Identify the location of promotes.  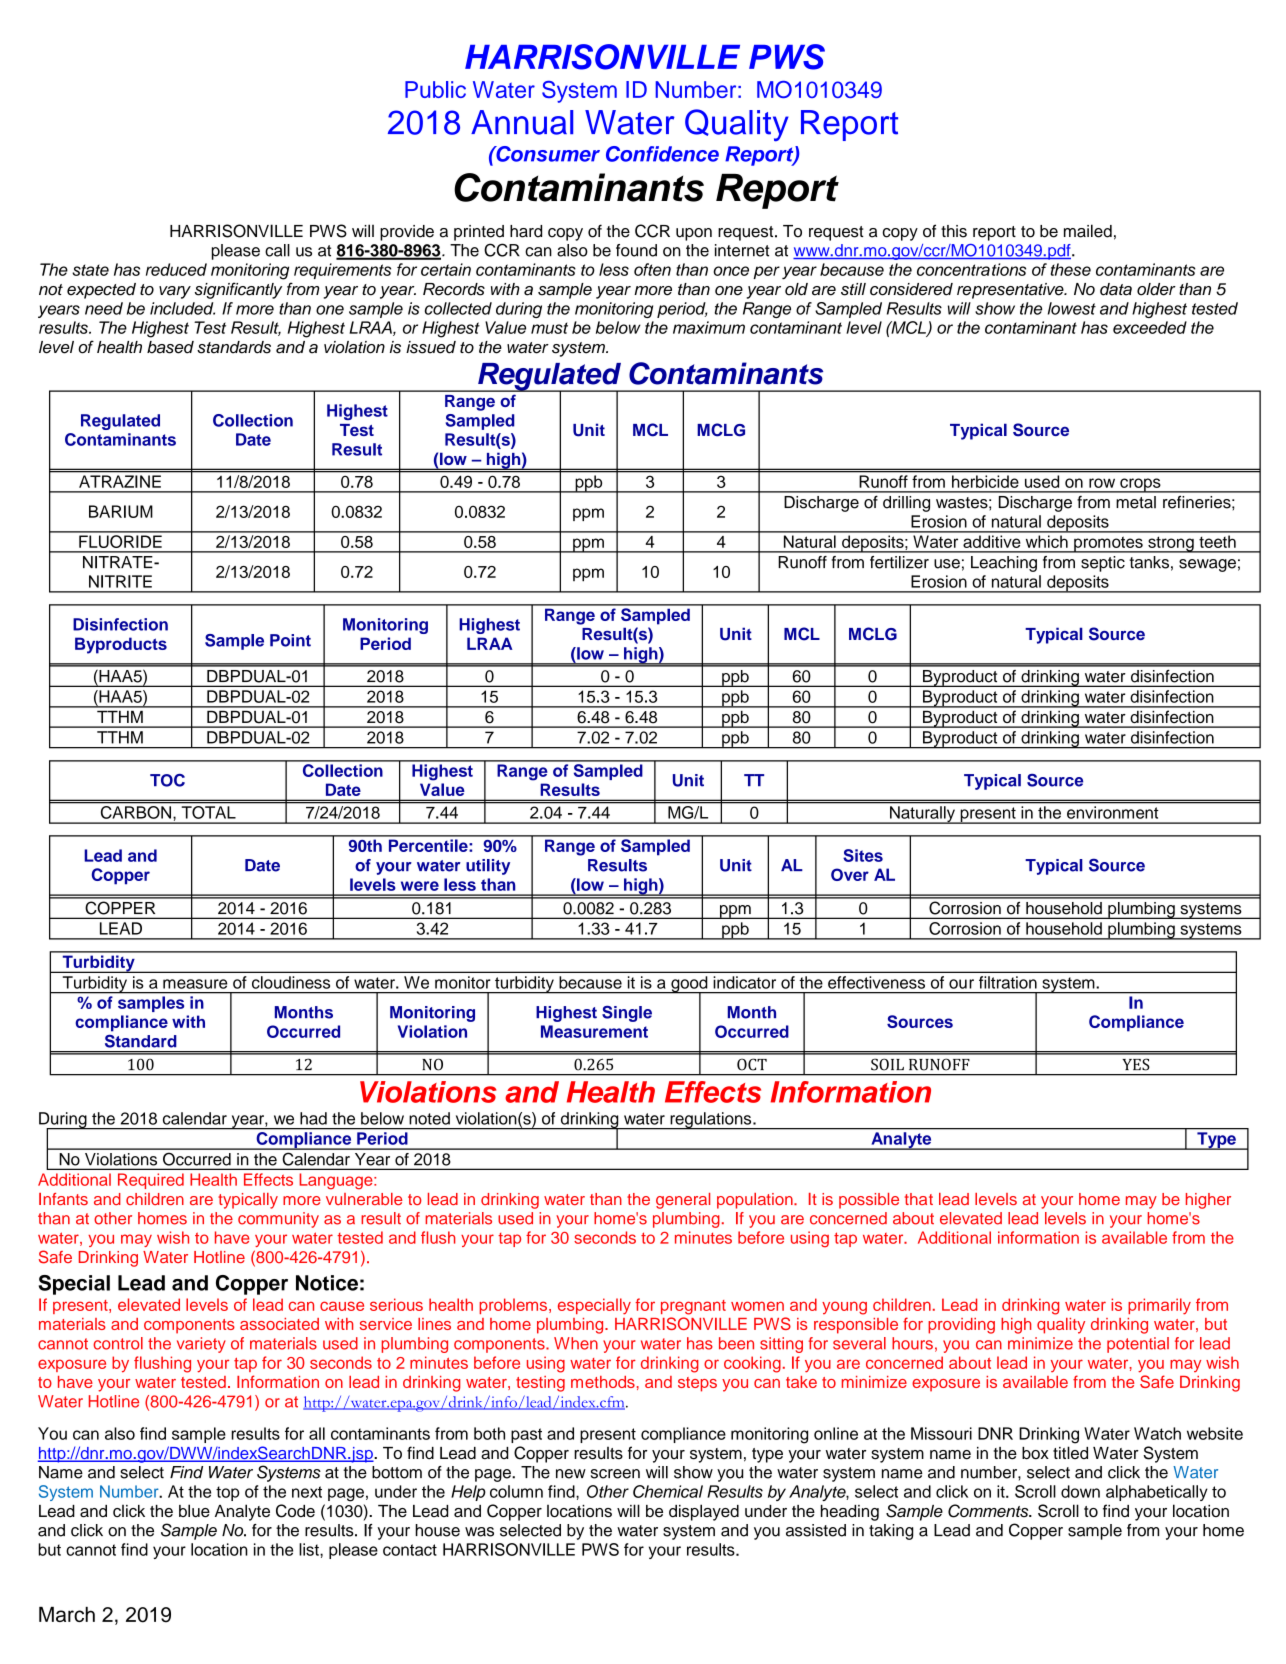
(1108, 544).
